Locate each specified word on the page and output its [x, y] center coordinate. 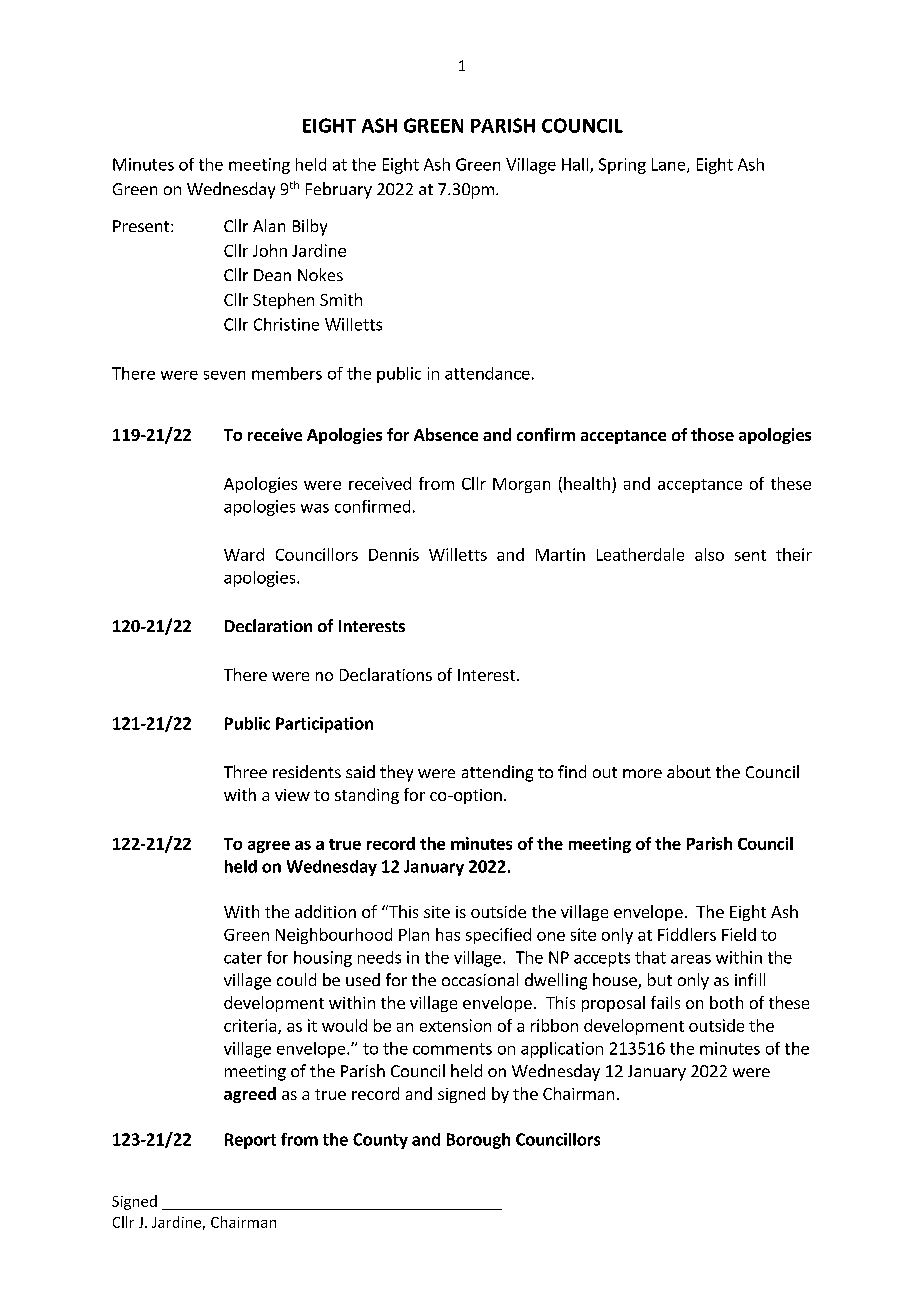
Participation [324, 725]
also [709, 554]
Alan [269, 225]
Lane [670, 165]
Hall [576, 165]
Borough [478, 1141]
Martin [560, 554]
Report [250, 1141]
